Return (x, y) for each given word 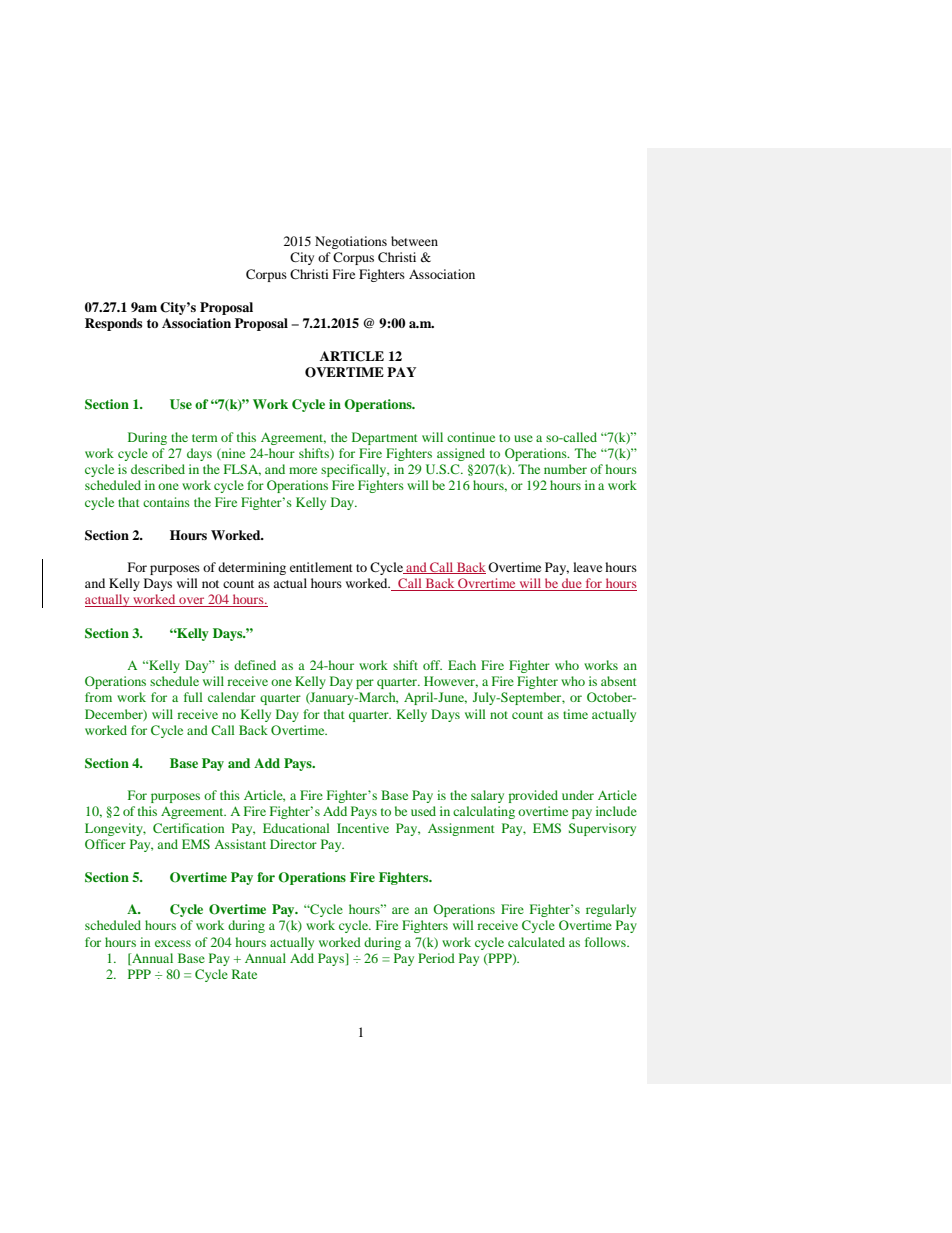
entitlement (321, 567)
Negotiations (351, 242)
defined (255, 665)
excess (173, 943)
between (414, 241)
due (572, 584)
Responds (113, 324)
